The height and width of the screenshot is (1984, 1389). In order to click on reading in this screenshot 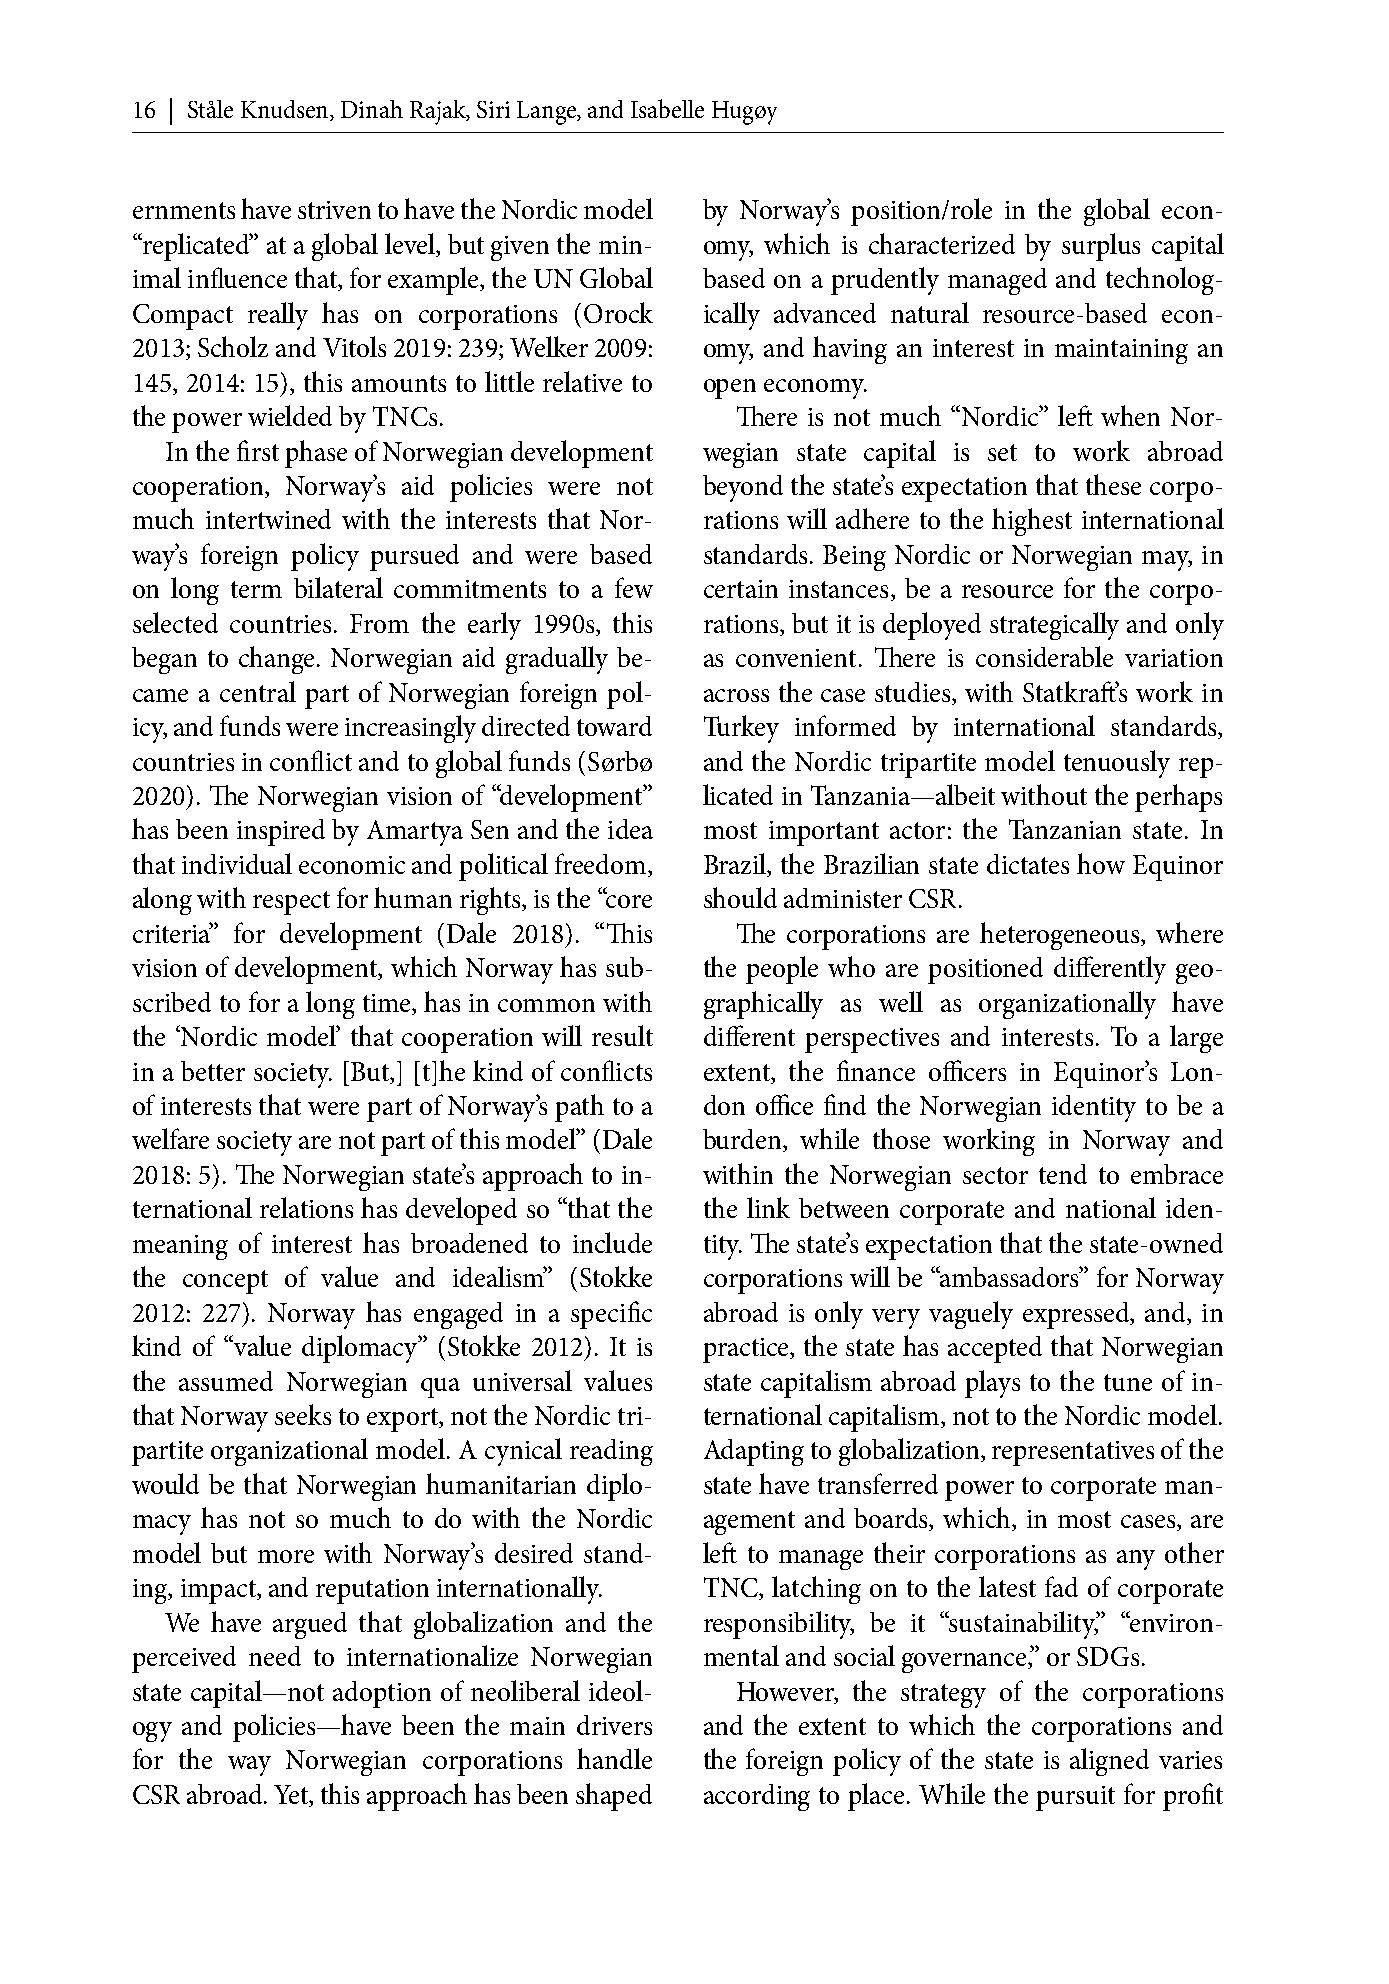, I will do `click(611, 1452)`.
